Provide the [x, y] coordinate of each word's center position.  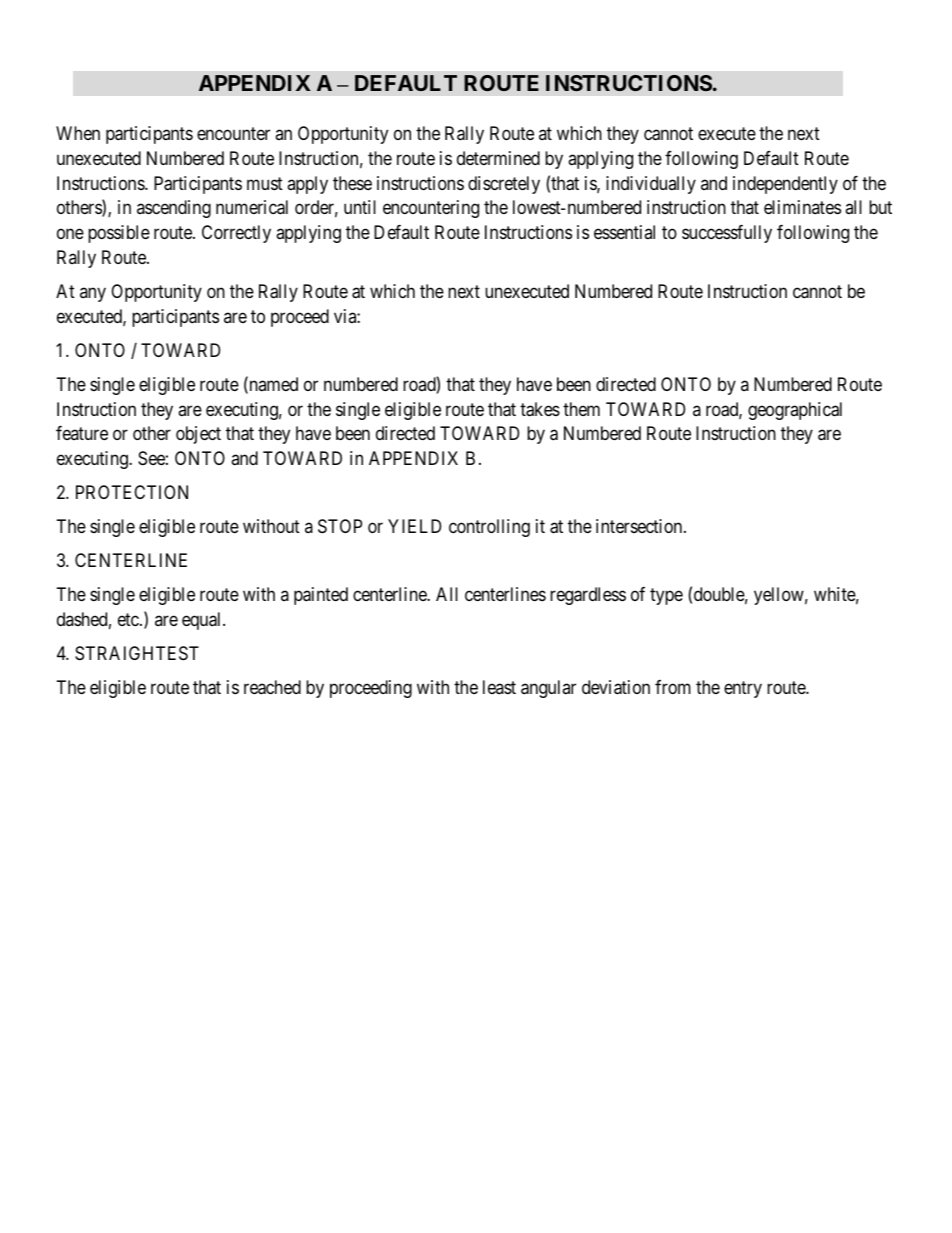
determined [498, 158]
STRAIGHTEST [137, 653]
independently [785, 185]
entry [743, 690]
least [499, 687]
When [78, 133]
